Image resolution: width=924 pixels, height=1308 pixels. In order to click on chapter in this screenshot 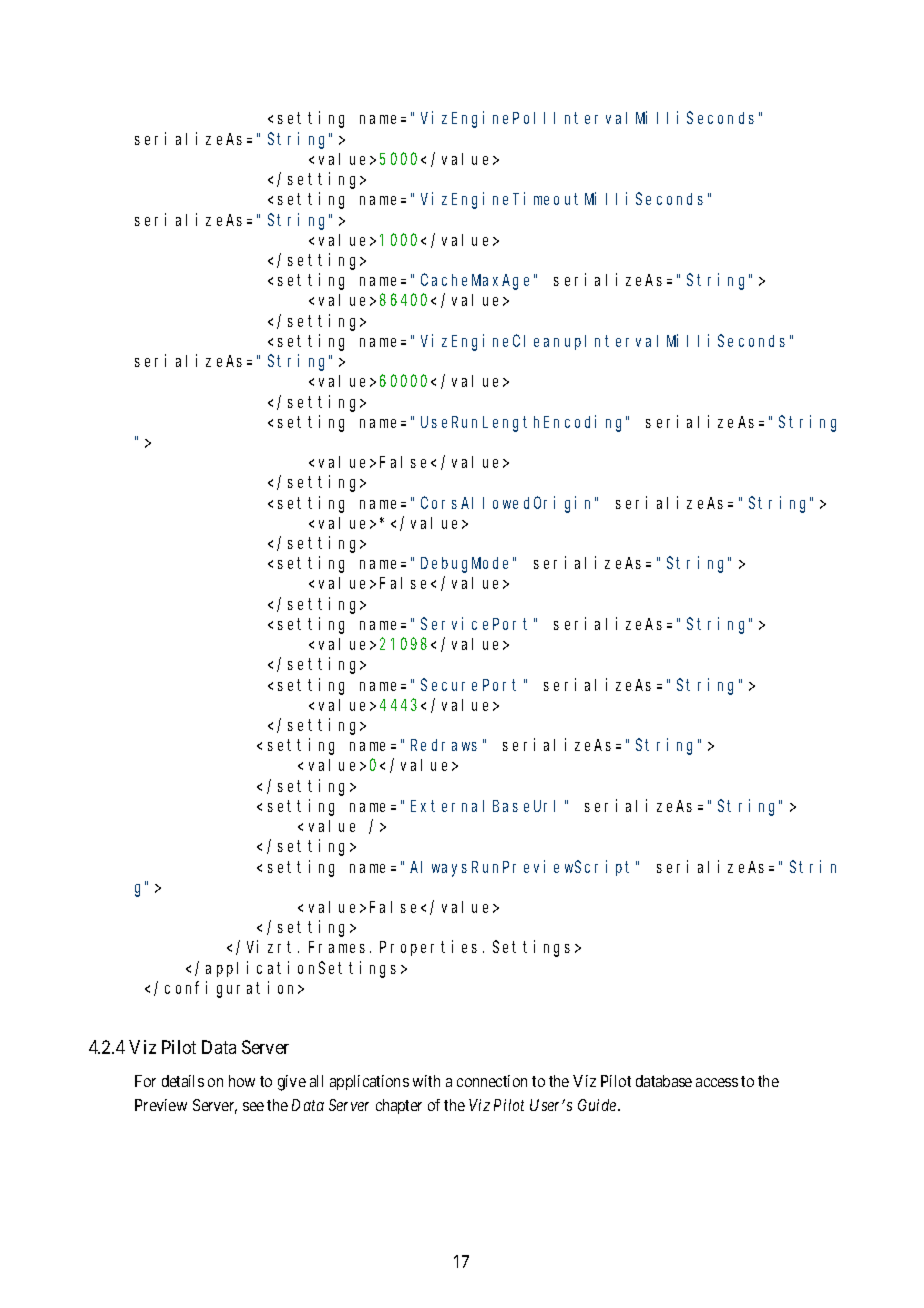, I will do `click(399, 1106)`.
